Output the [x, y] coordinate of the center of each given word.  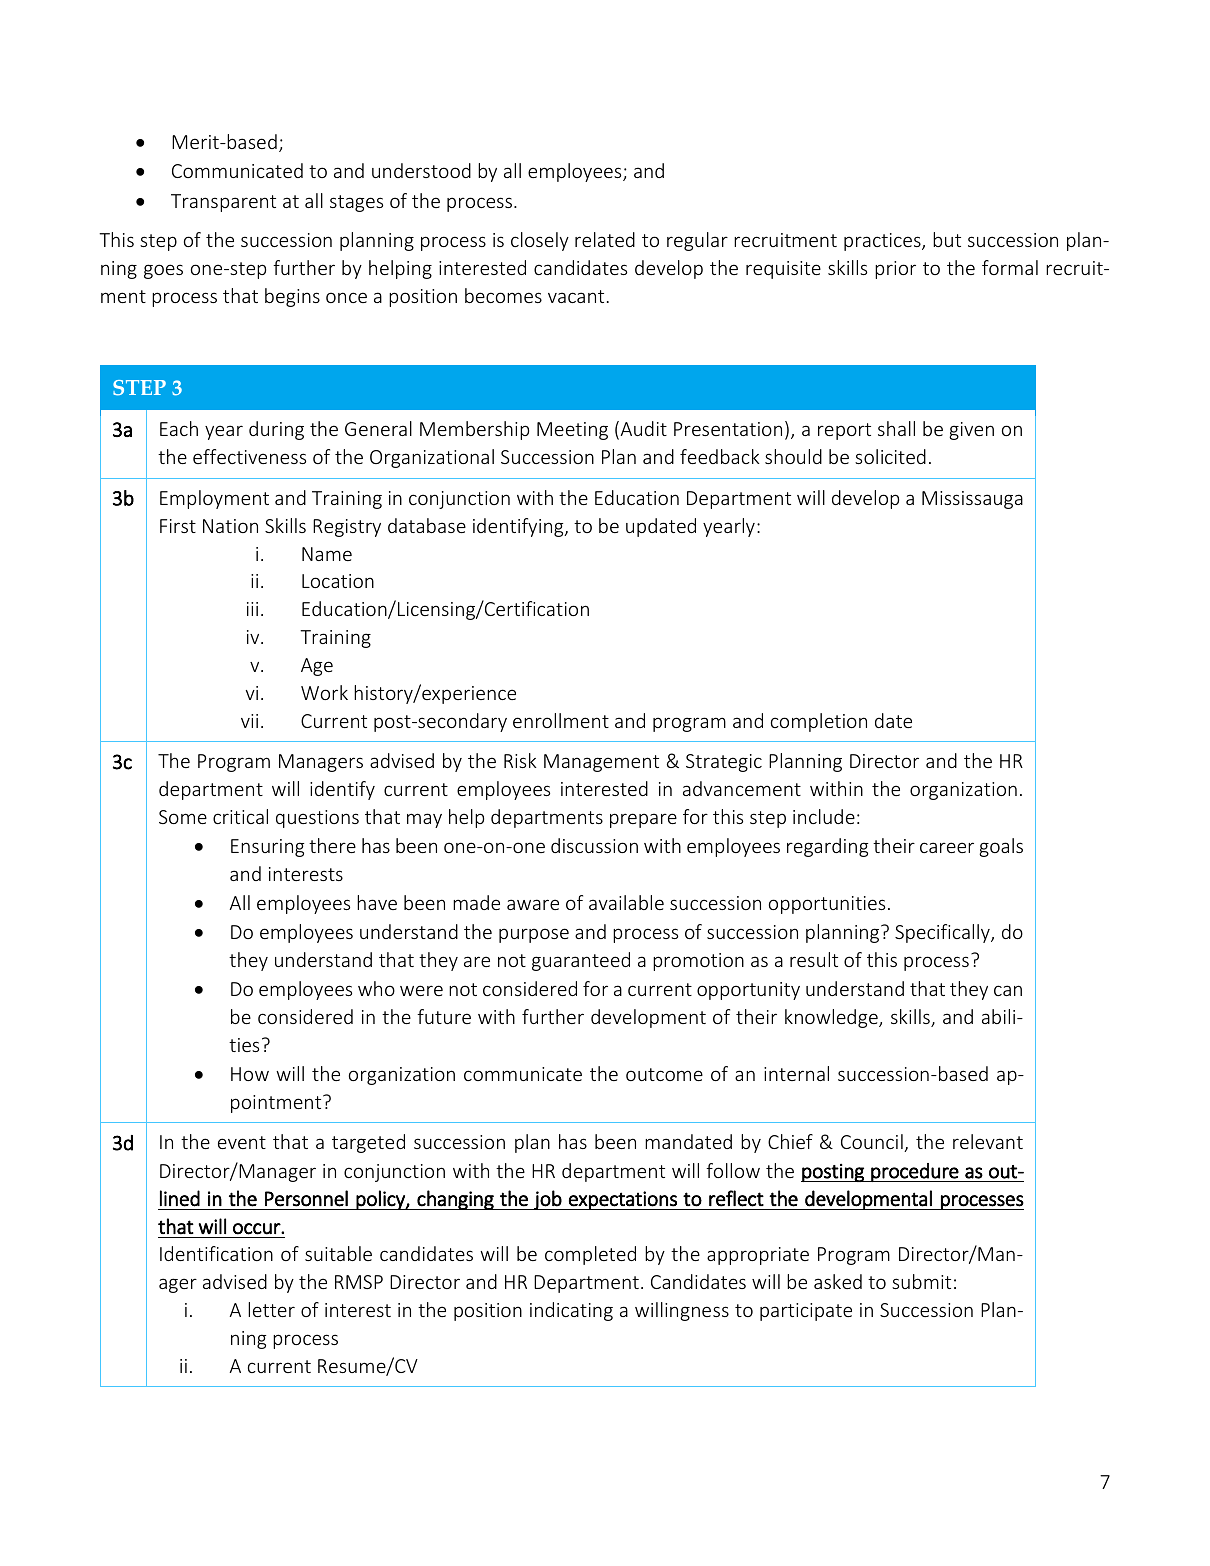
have [377, 902]
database [427, 525]
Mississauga [972, 500]
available [626, 902]
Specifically [943, 933]
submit [921, 1281]
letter [271, 1309]
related [605, 239]
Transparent [223, 203]
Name [327, 554]
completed [590, 1255]
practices [883, 242]
